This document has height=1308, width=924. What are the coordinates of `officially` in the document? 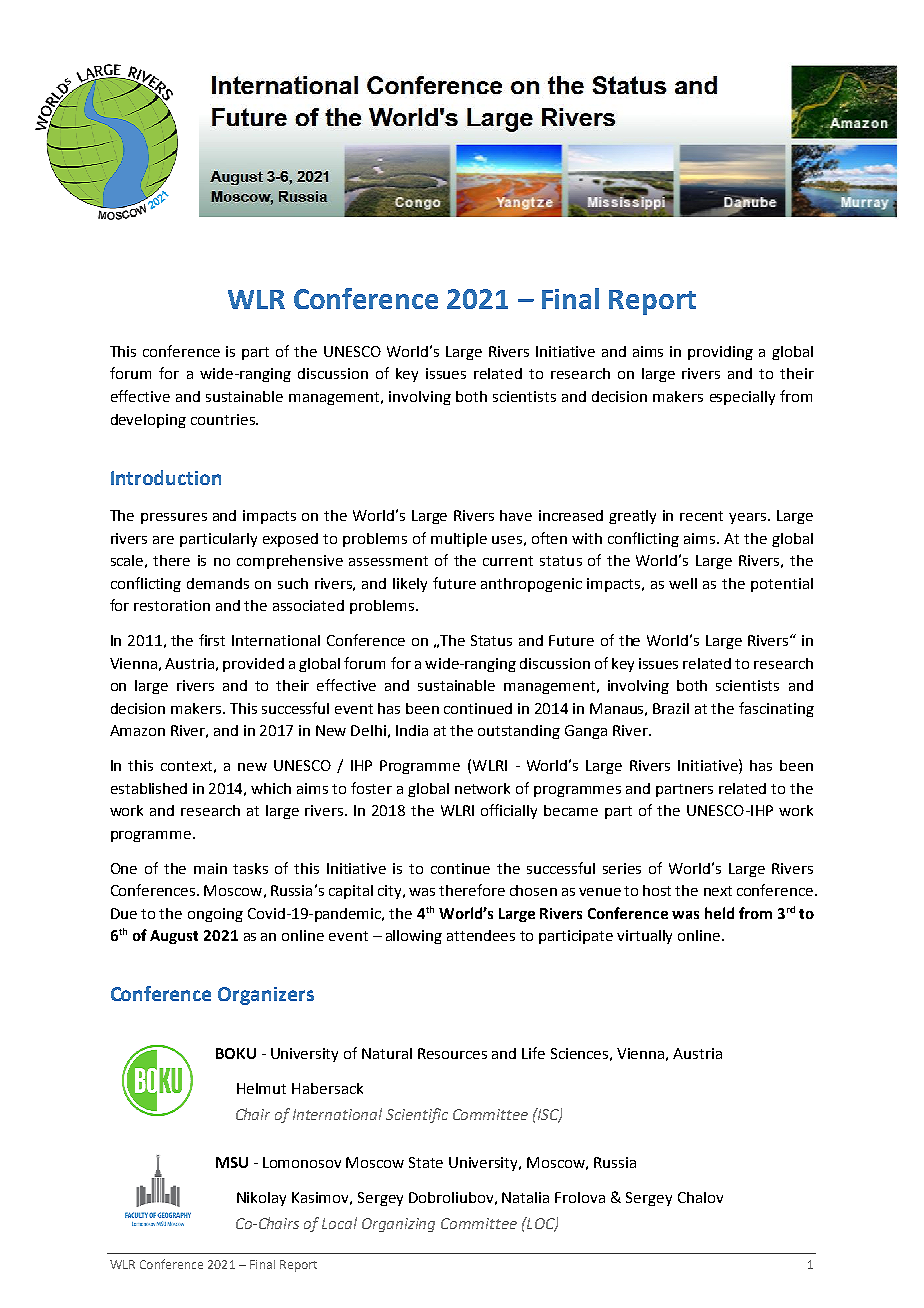 It's located at (509, 811).
